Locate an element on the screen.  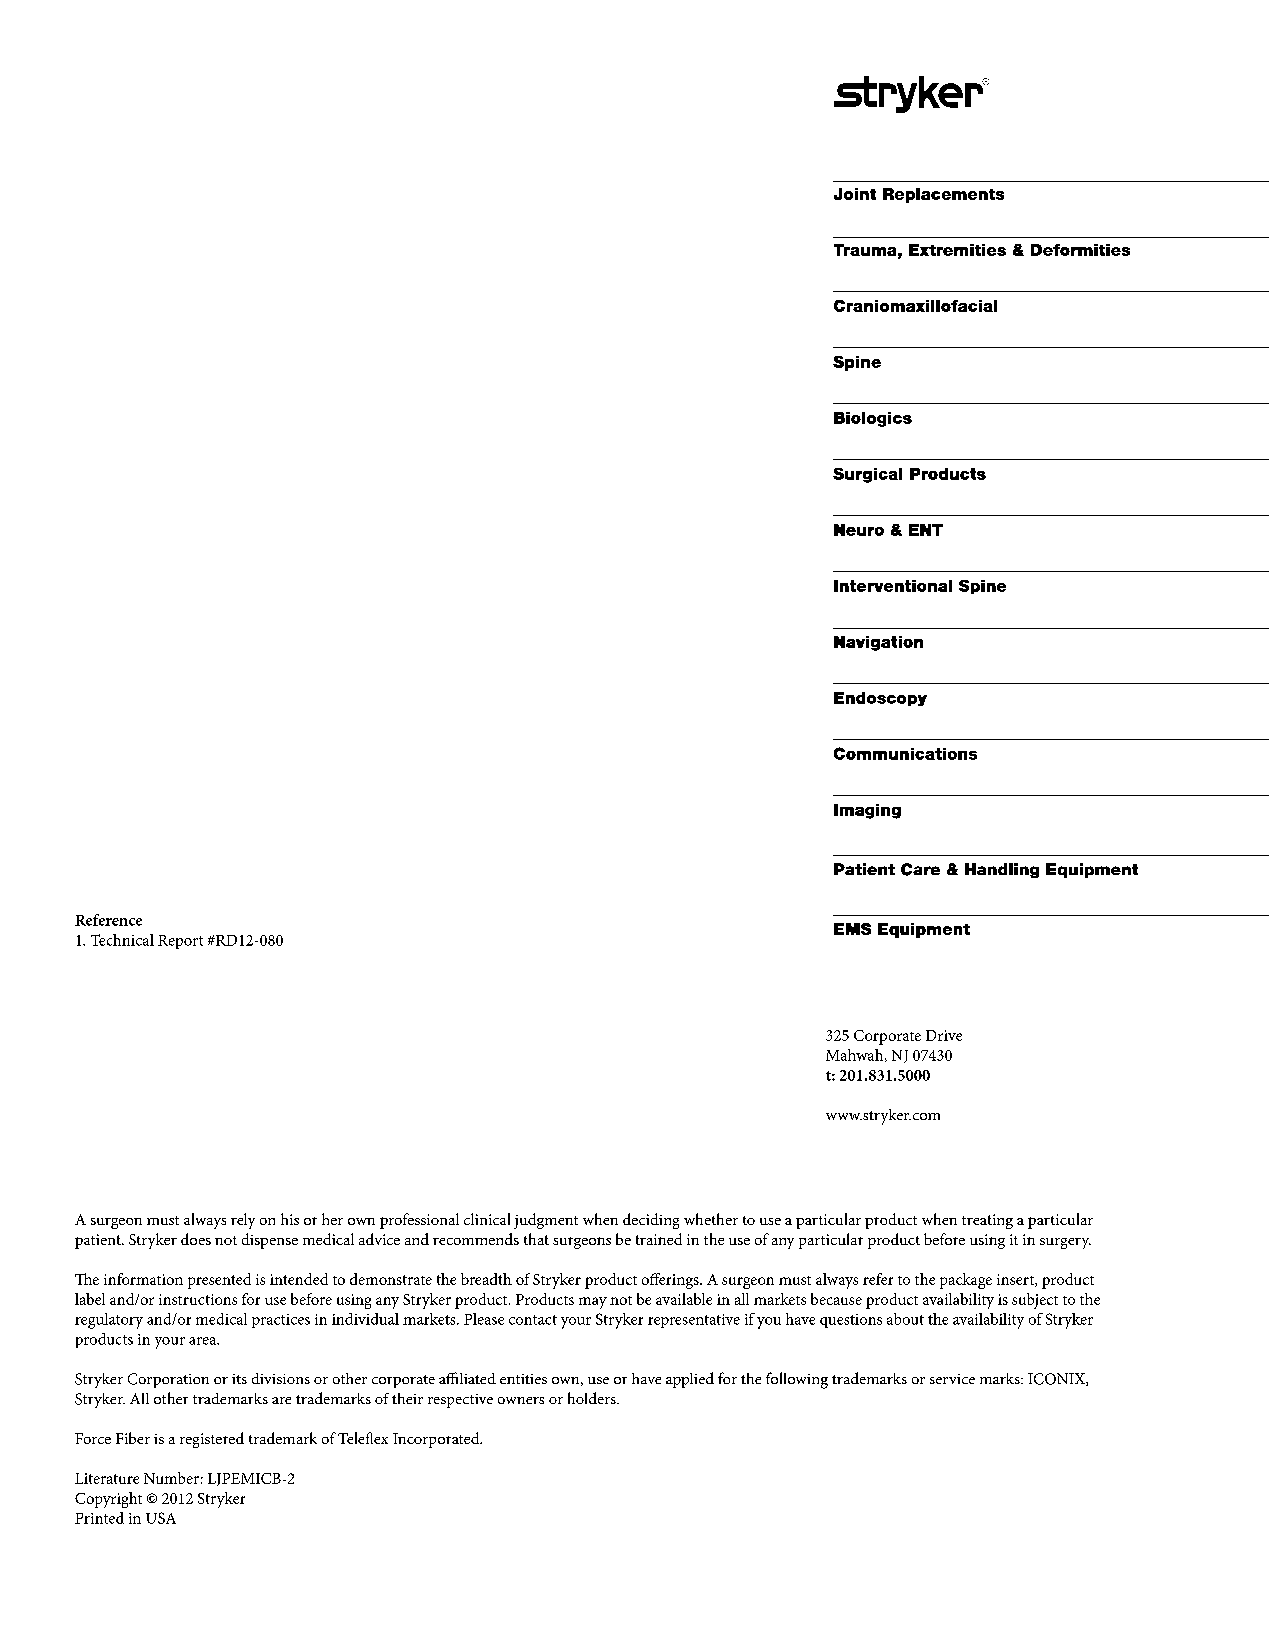
service is located at coordinates (952, 1379).
